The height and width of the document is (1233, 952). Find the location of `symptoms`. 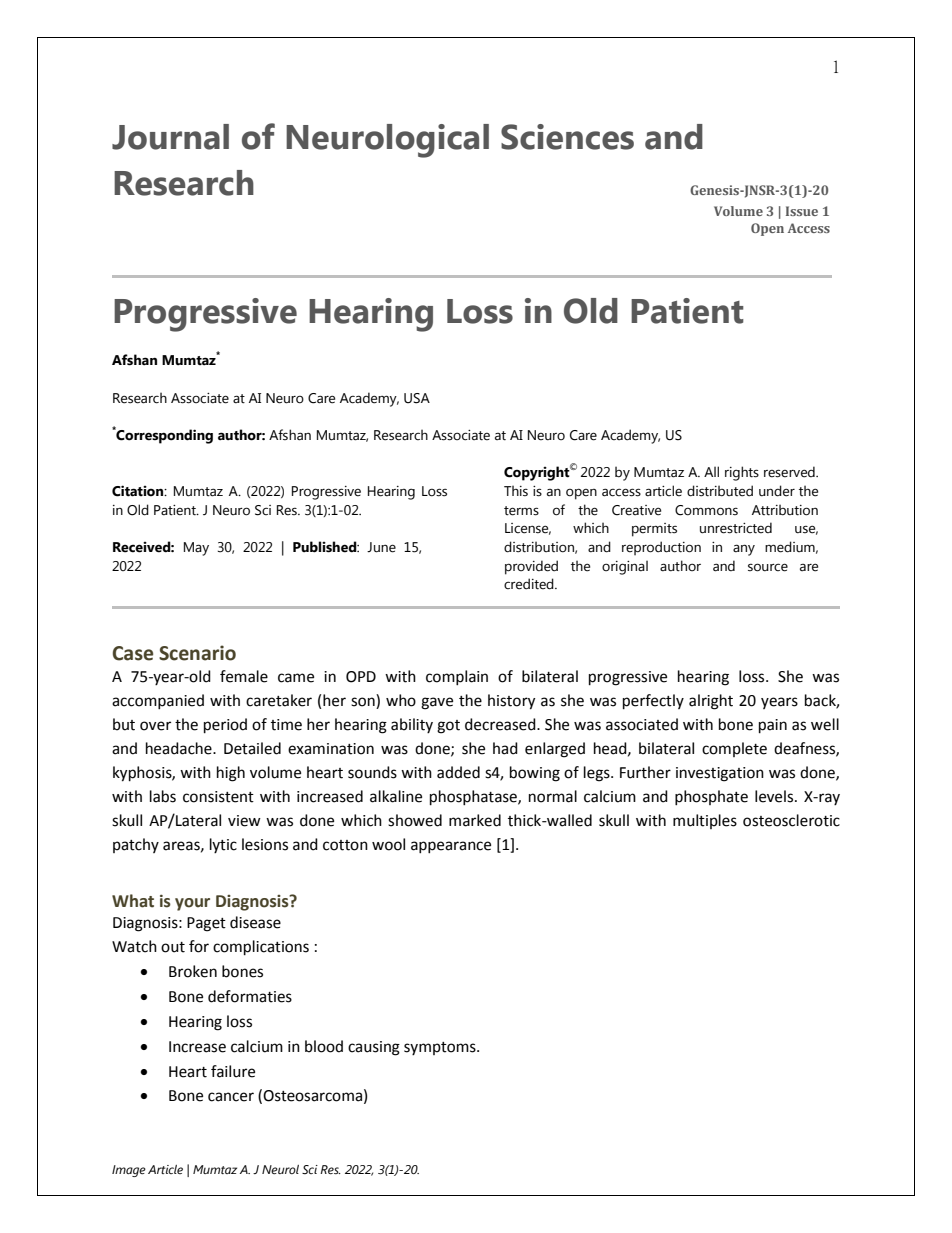

symptoms is located at coordinates (441, 1048).
